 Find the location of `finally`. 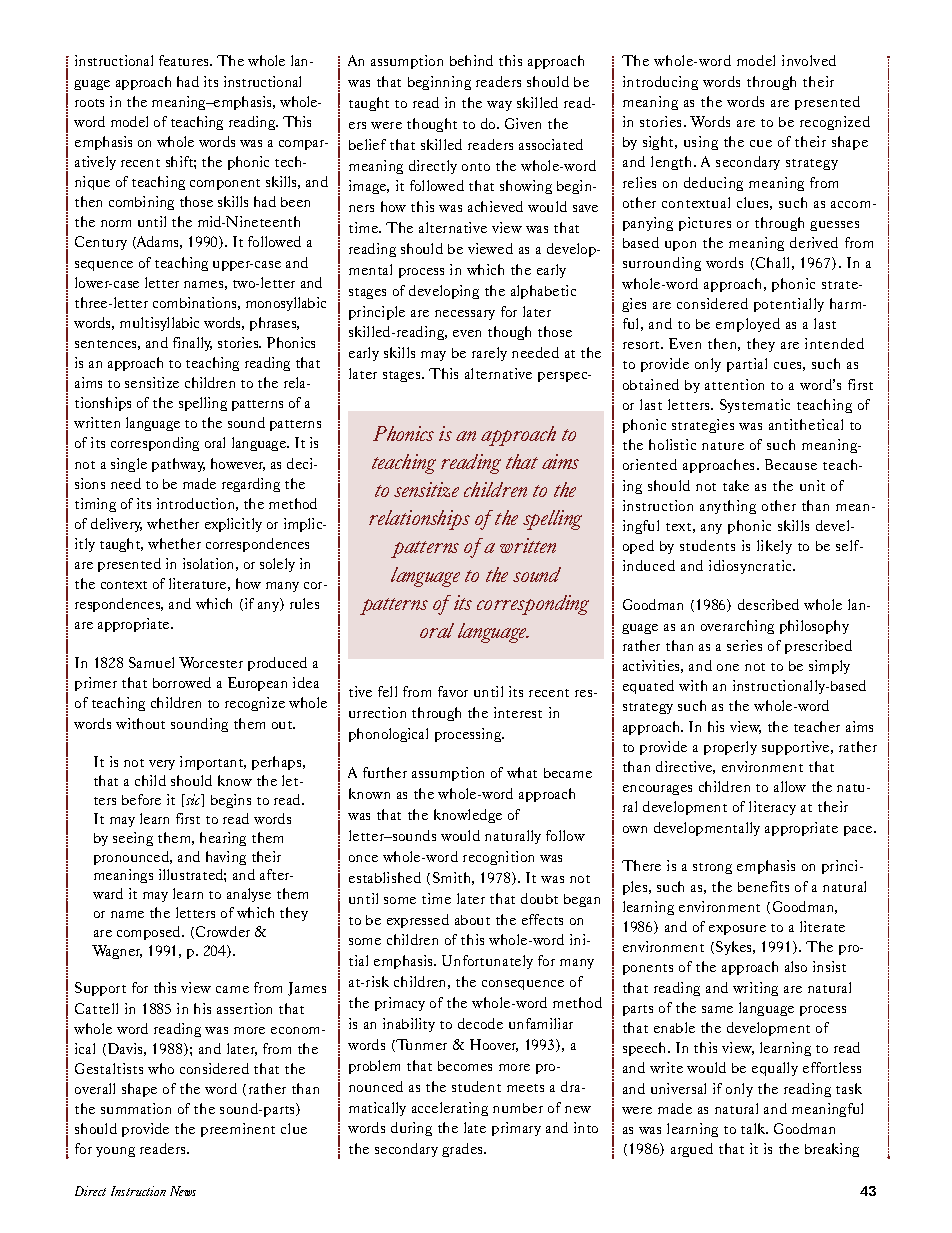

finally is located at coordinates (192, 344).
